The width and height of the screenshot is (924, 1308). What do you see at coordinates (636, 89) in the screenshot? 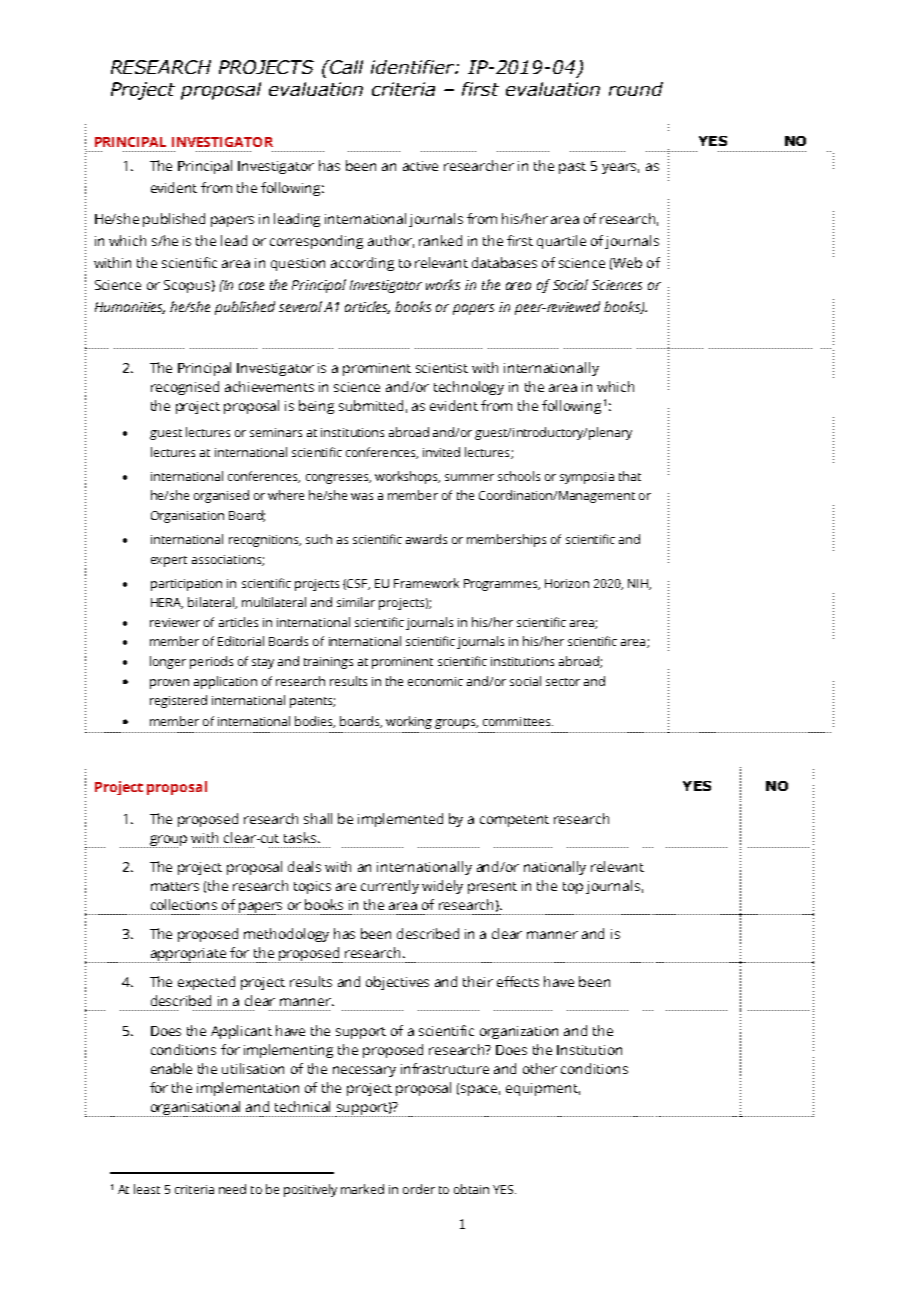
I see `round` at bounding box center [636, 89].
